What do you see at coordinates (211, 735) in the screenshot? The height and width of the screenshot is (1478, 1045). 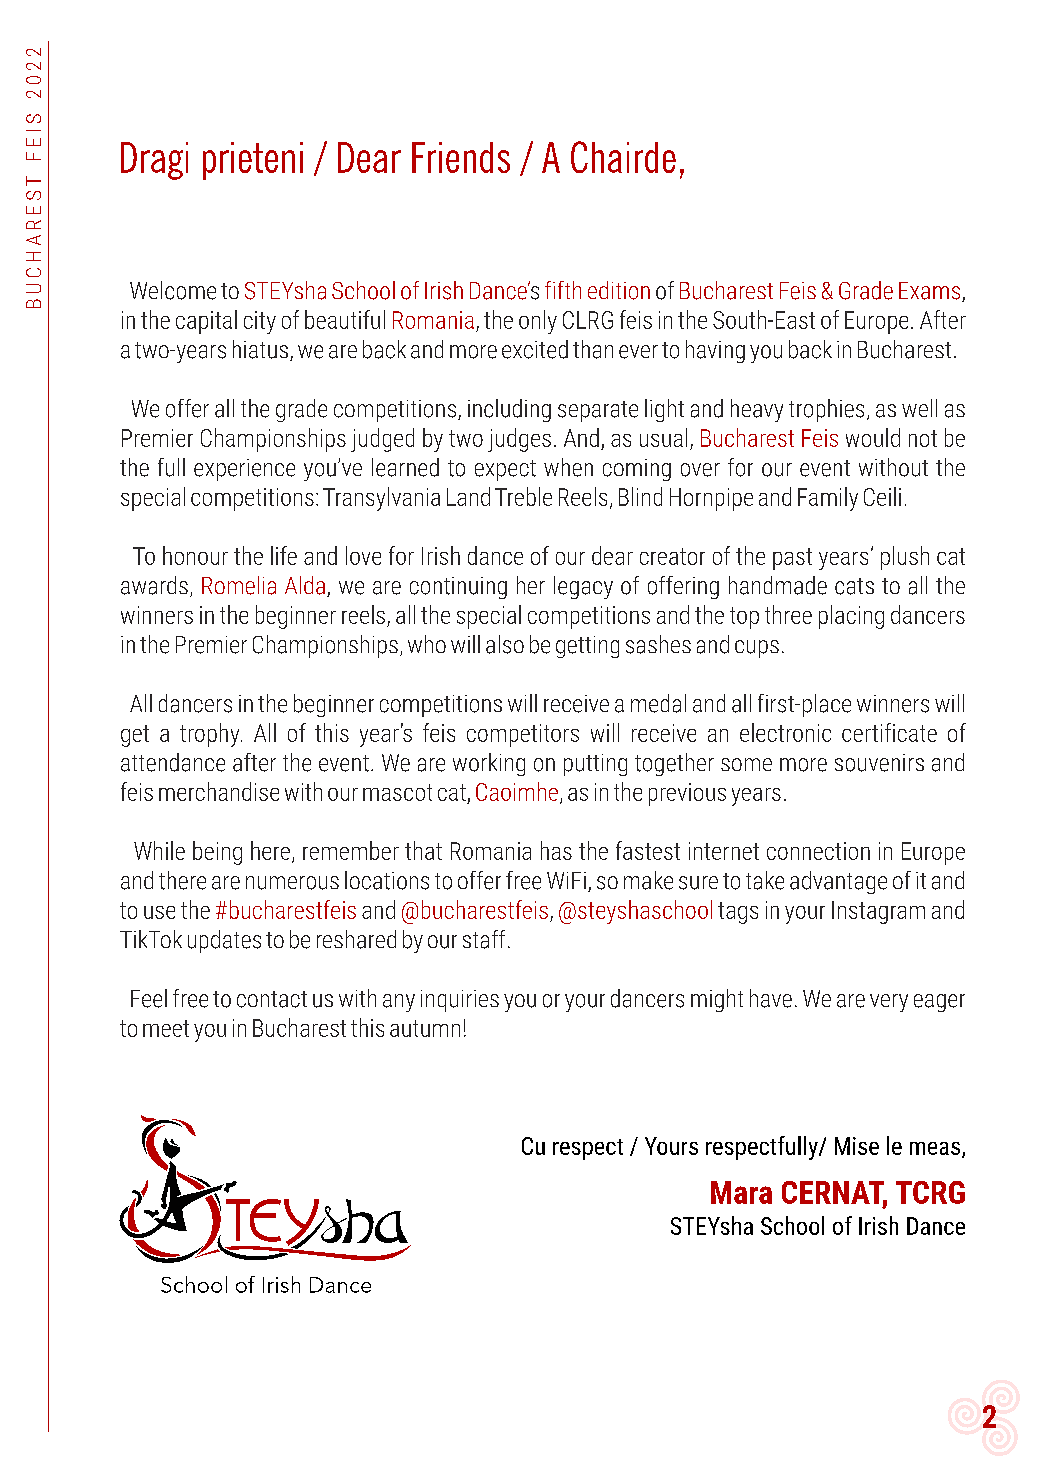 I see `trophy` at bounding box center [211, 735].
